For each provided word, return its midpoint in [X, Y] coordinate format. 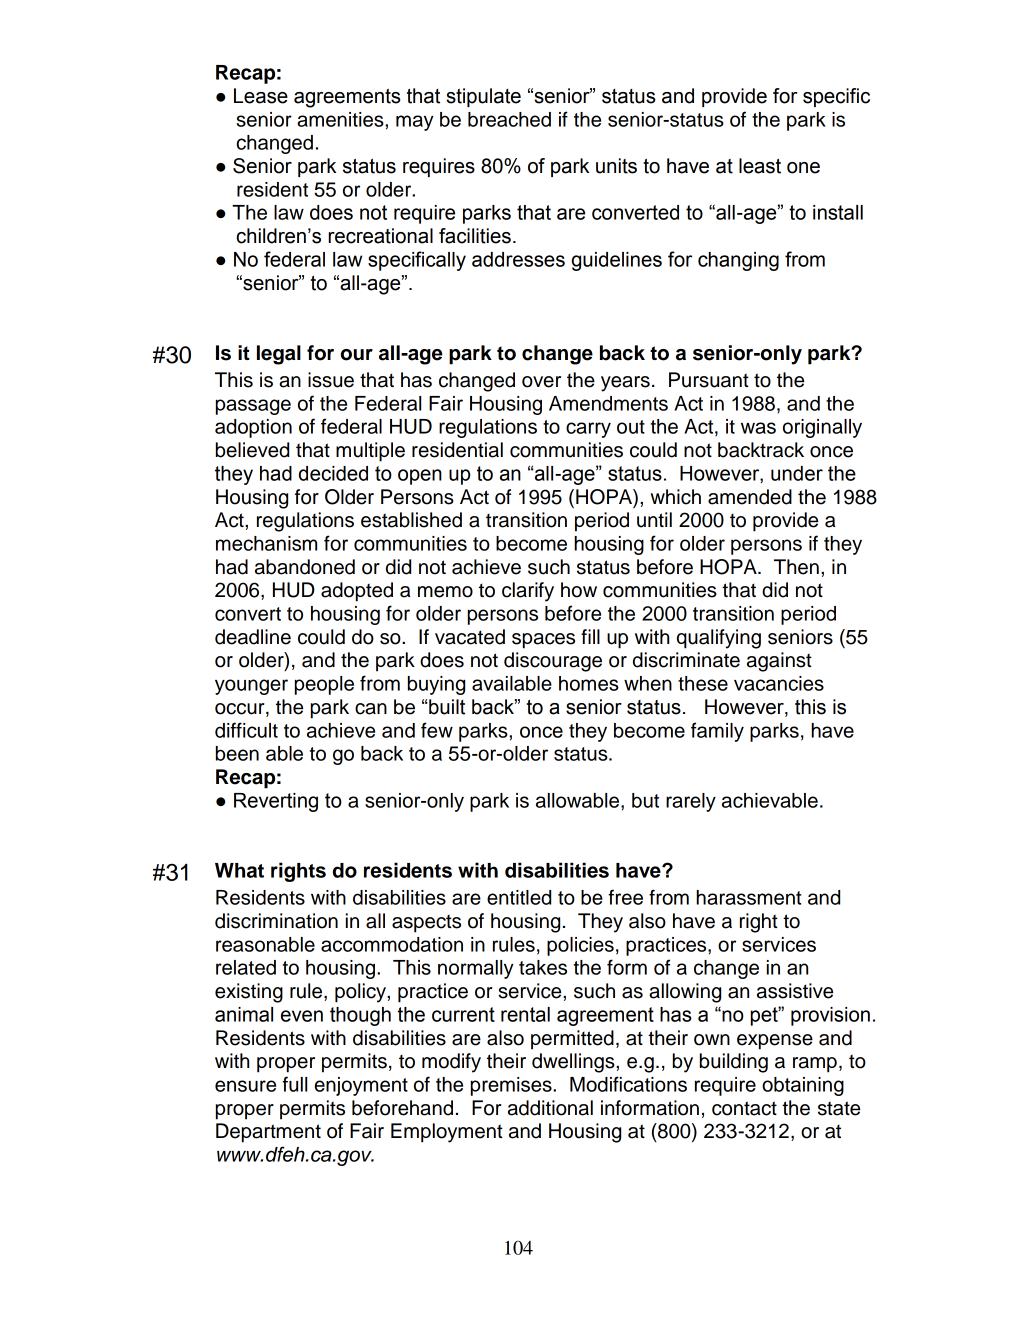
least [760, 166]
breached [509, 119]
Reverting [276, 802]
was [758, 428]
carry [588, 430]
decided [333, 473]
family [717, 732]
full [294, 1084]
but [645, 800]
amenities [341, 119]
